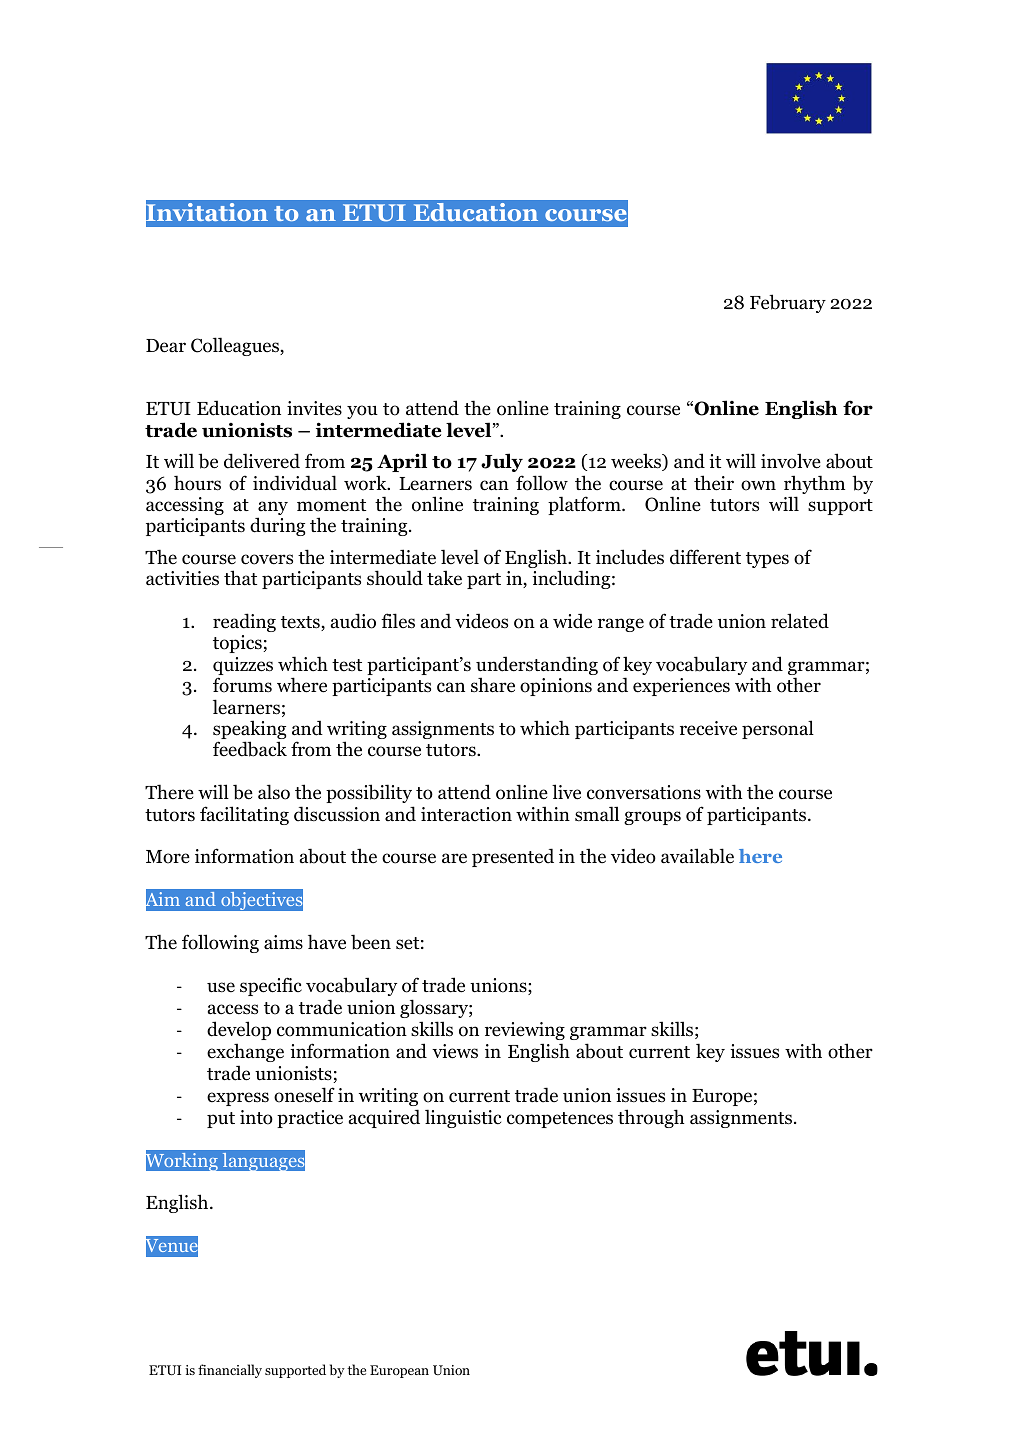  What do you see at coordinates (788, 303) in the screenshot?
I see `February` at bounding box center [788, 303].
